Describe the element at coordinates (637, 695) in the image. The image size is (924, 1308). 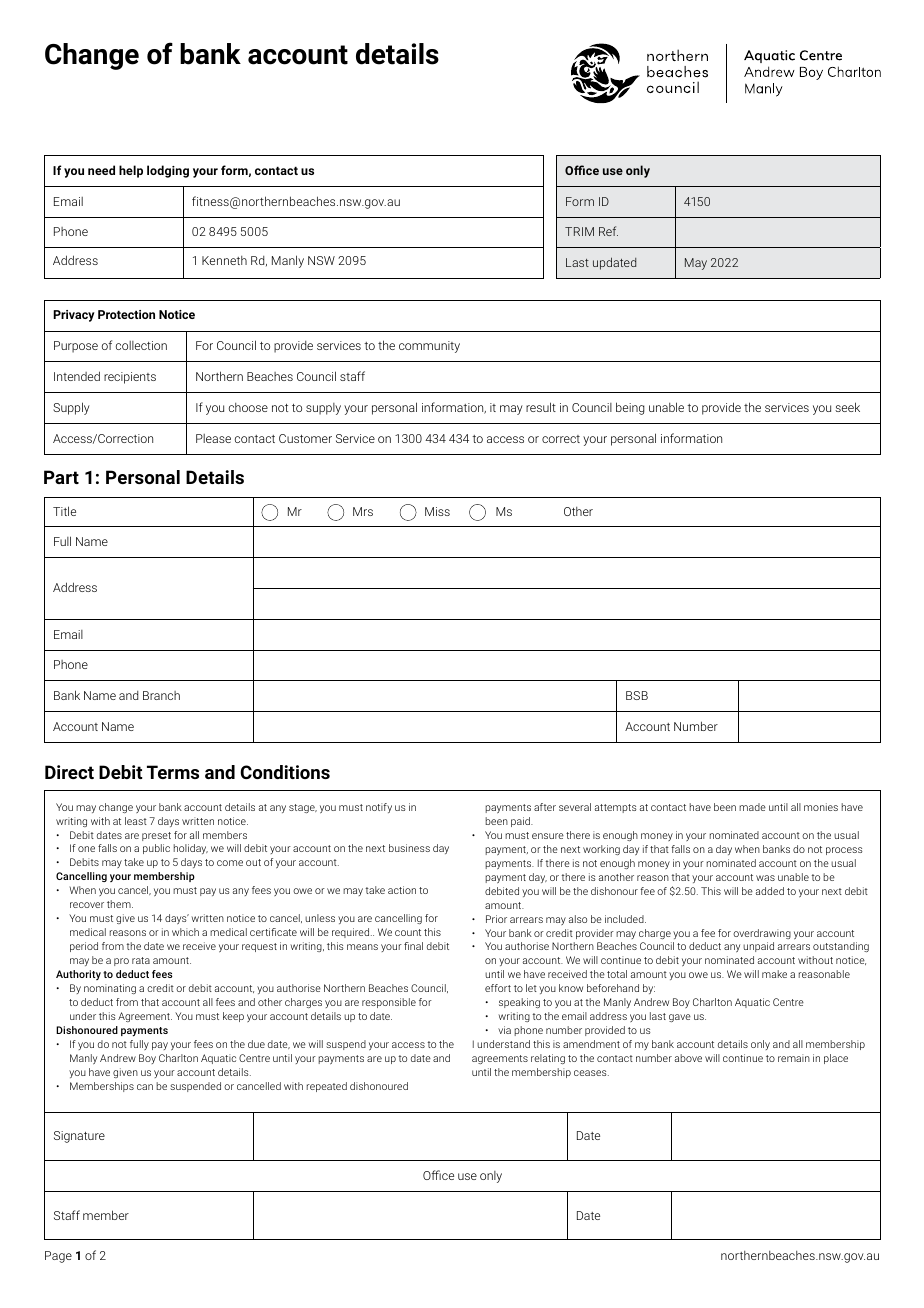
I see `BSB` at that location.
